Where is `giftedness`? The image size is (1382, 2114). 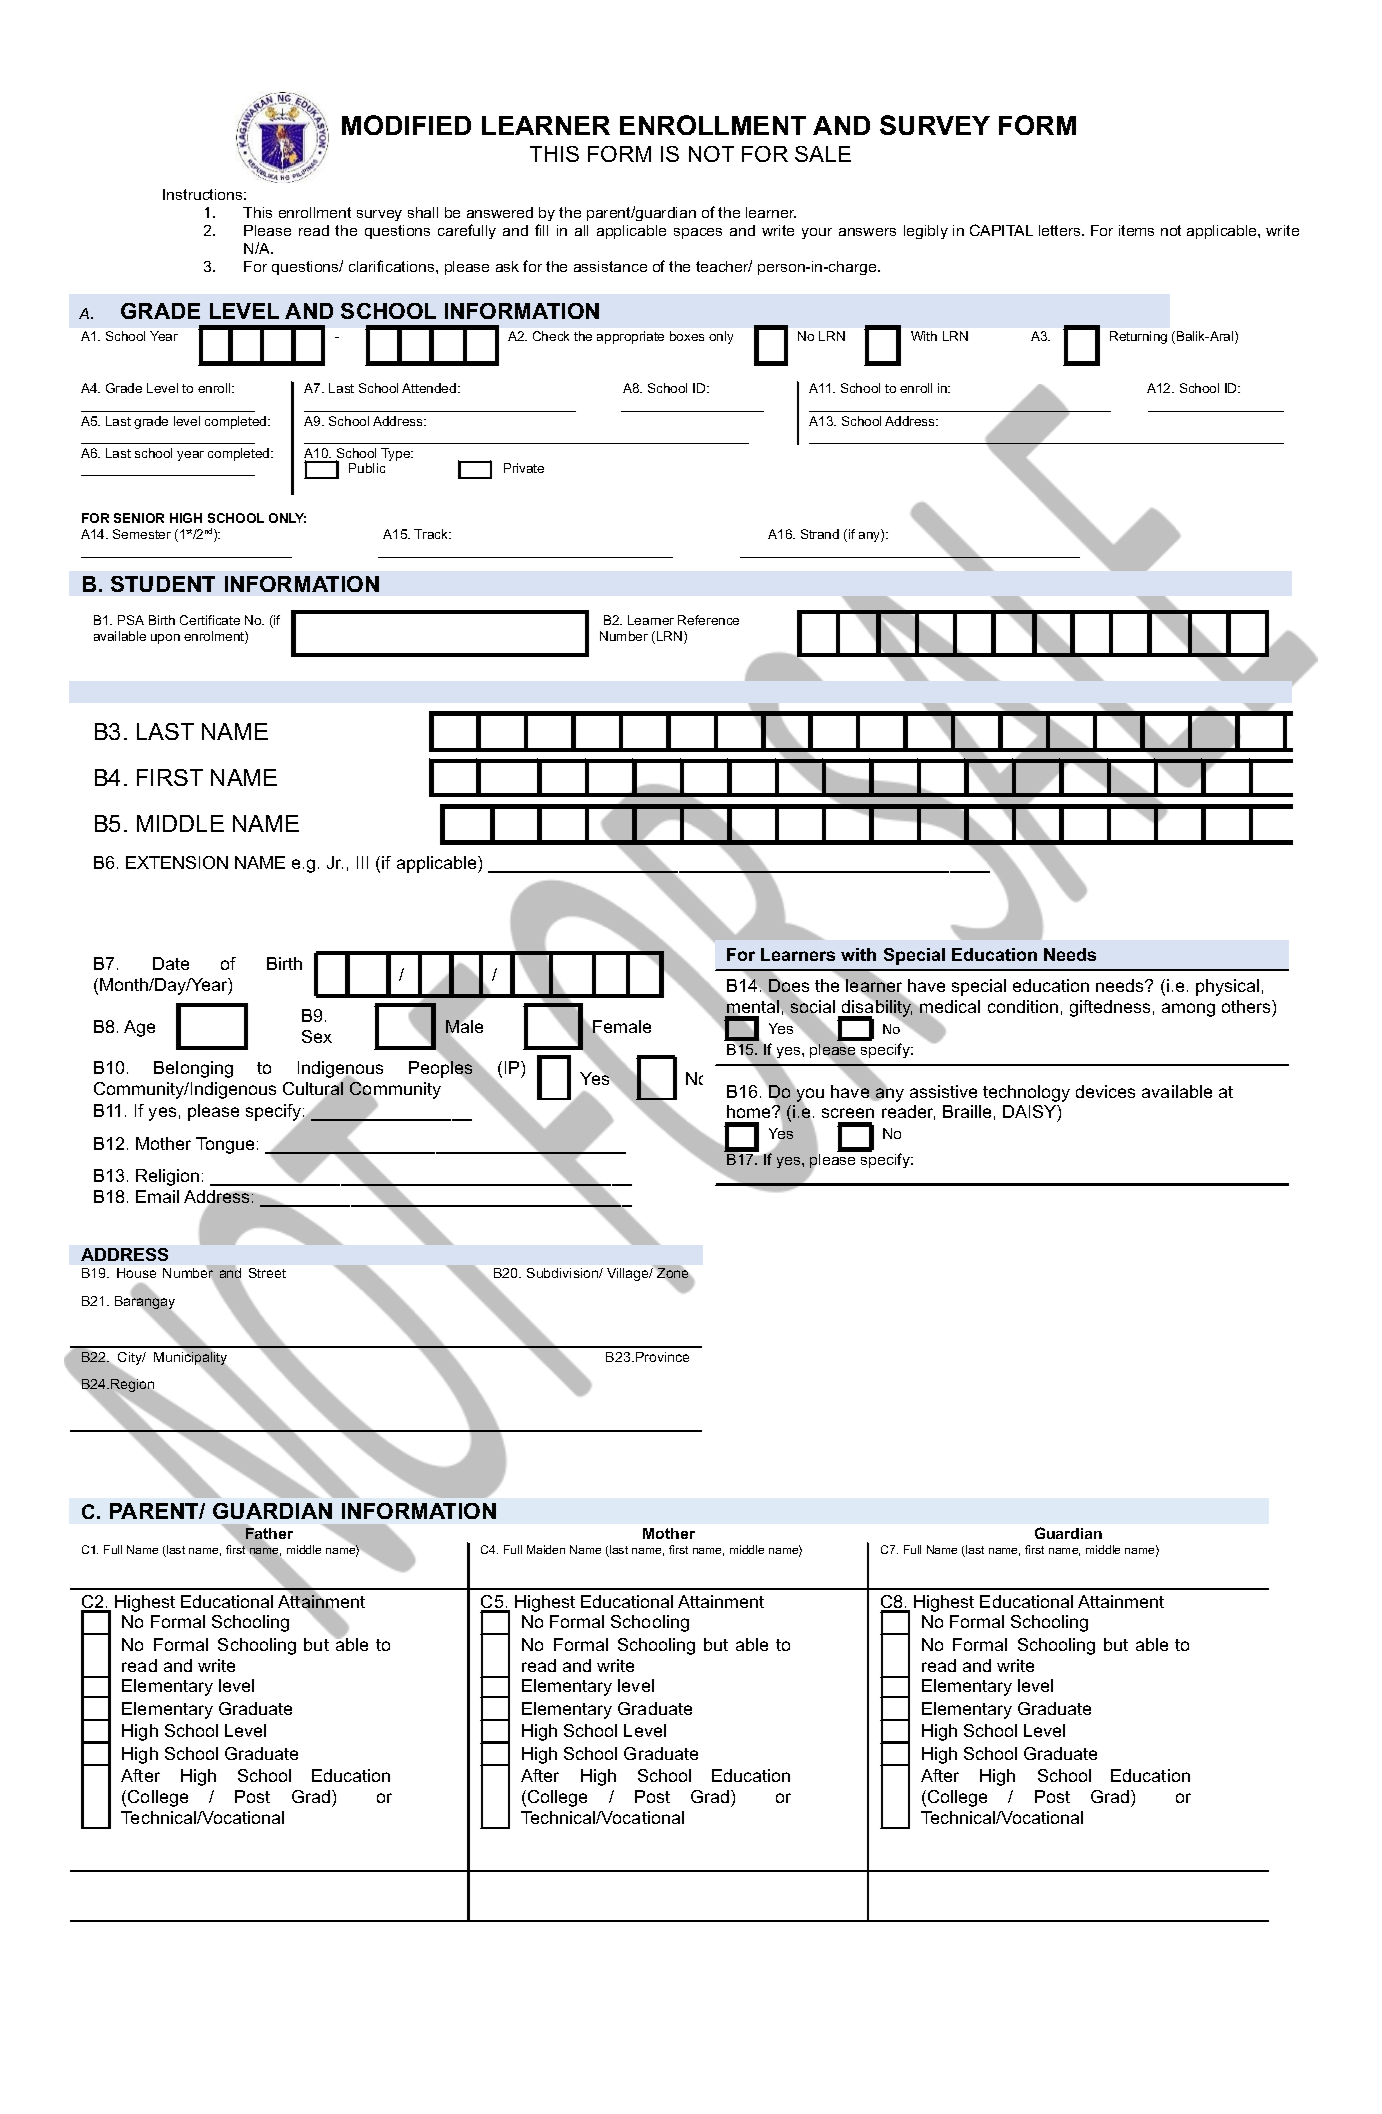
giftedness is located at coordinates (1110, 1008).
